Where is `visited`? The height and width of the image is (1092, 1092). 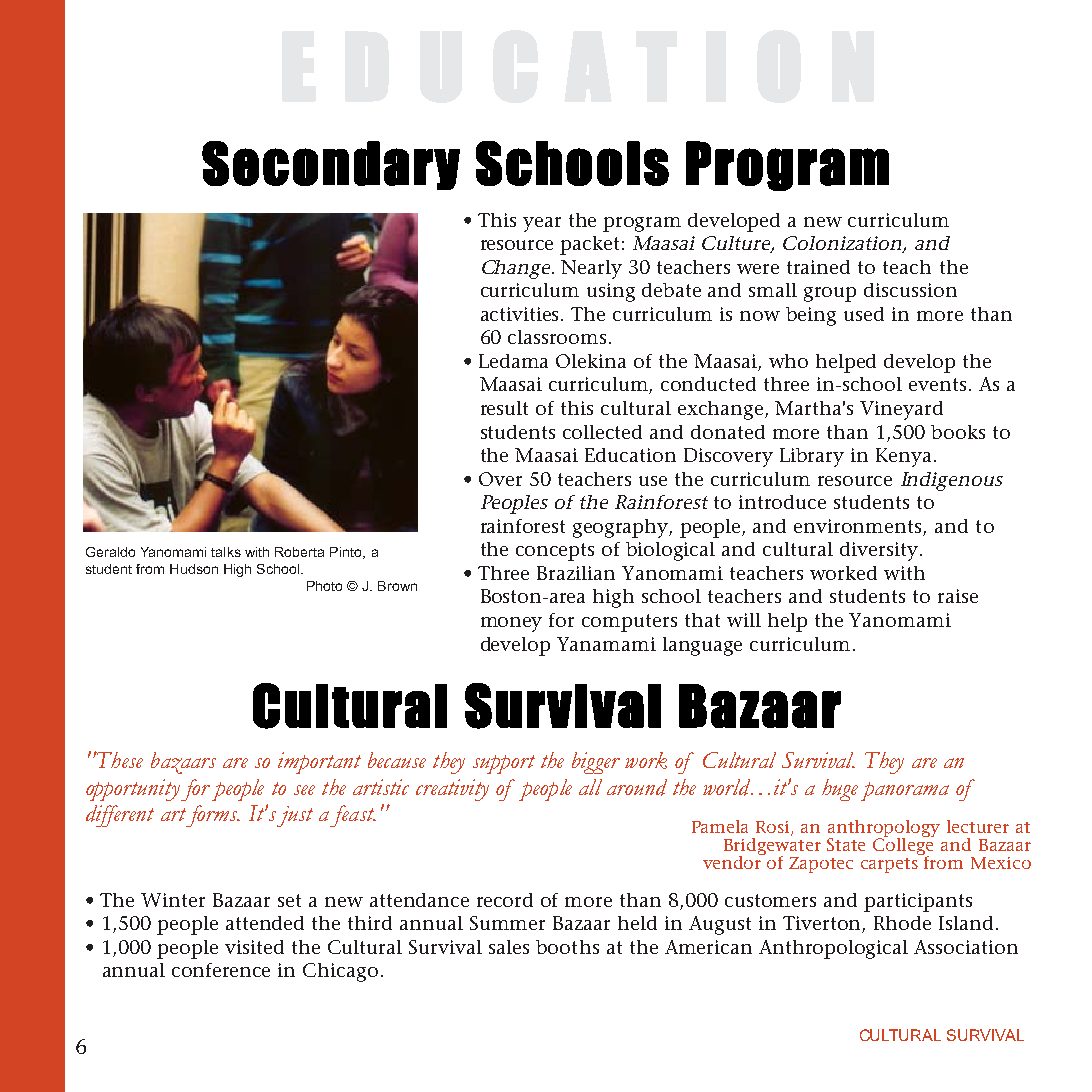 visited is located at coordinates (254, 947).
